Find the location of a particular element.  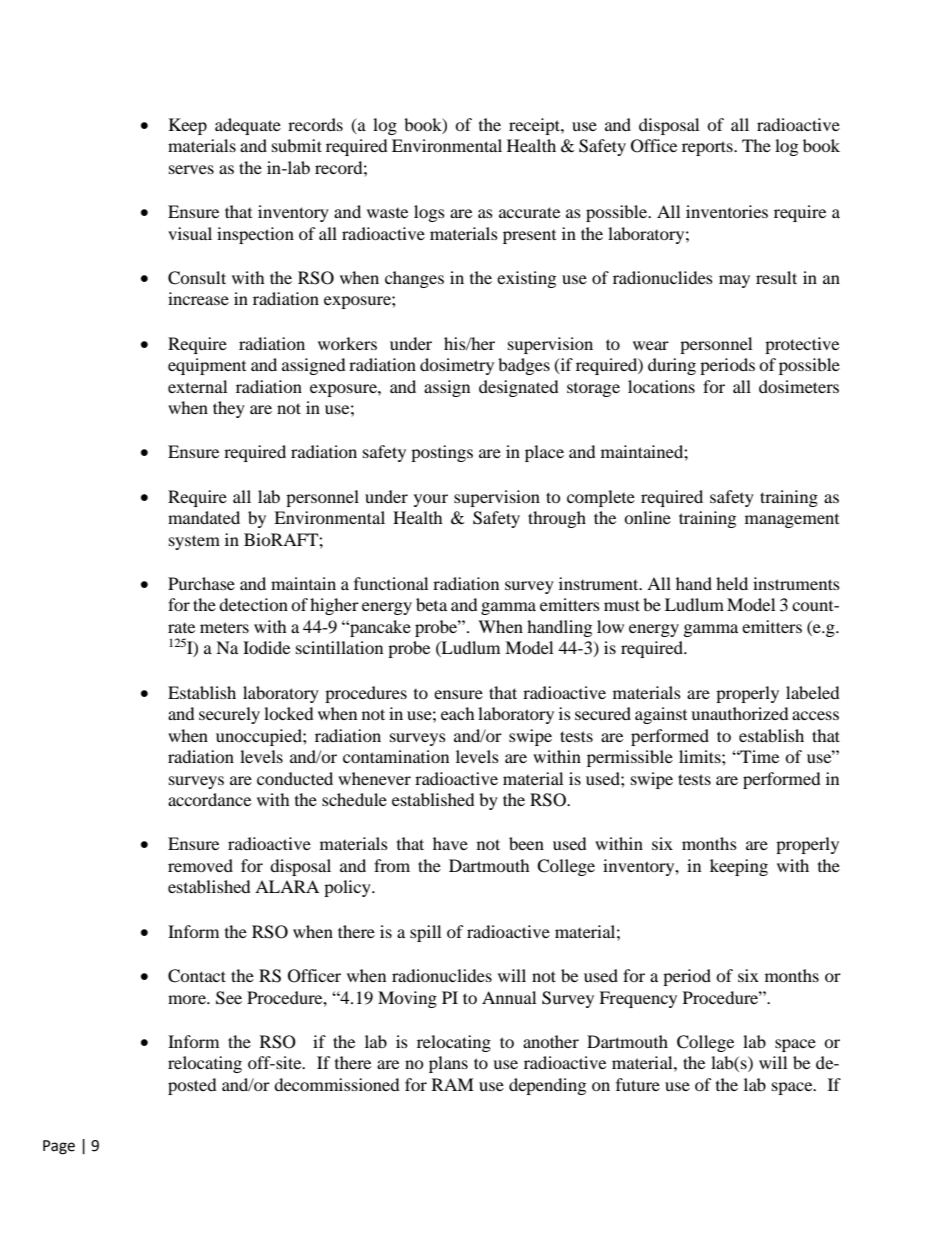

external is located at coordinates (197, 386).
